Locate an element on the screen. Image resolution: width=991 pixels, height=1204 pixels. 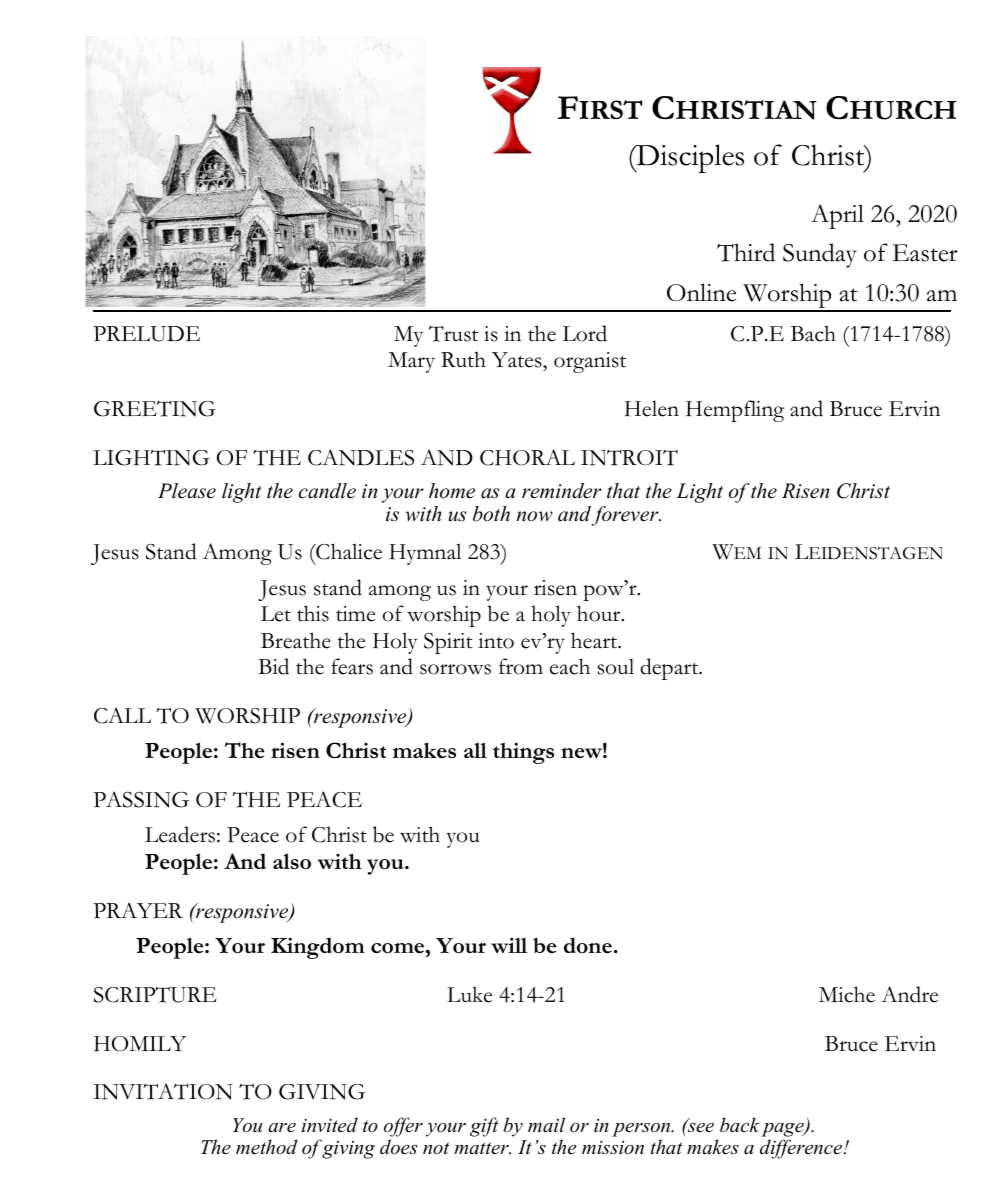
PRELUDE is located at coordinates (146, 334).
